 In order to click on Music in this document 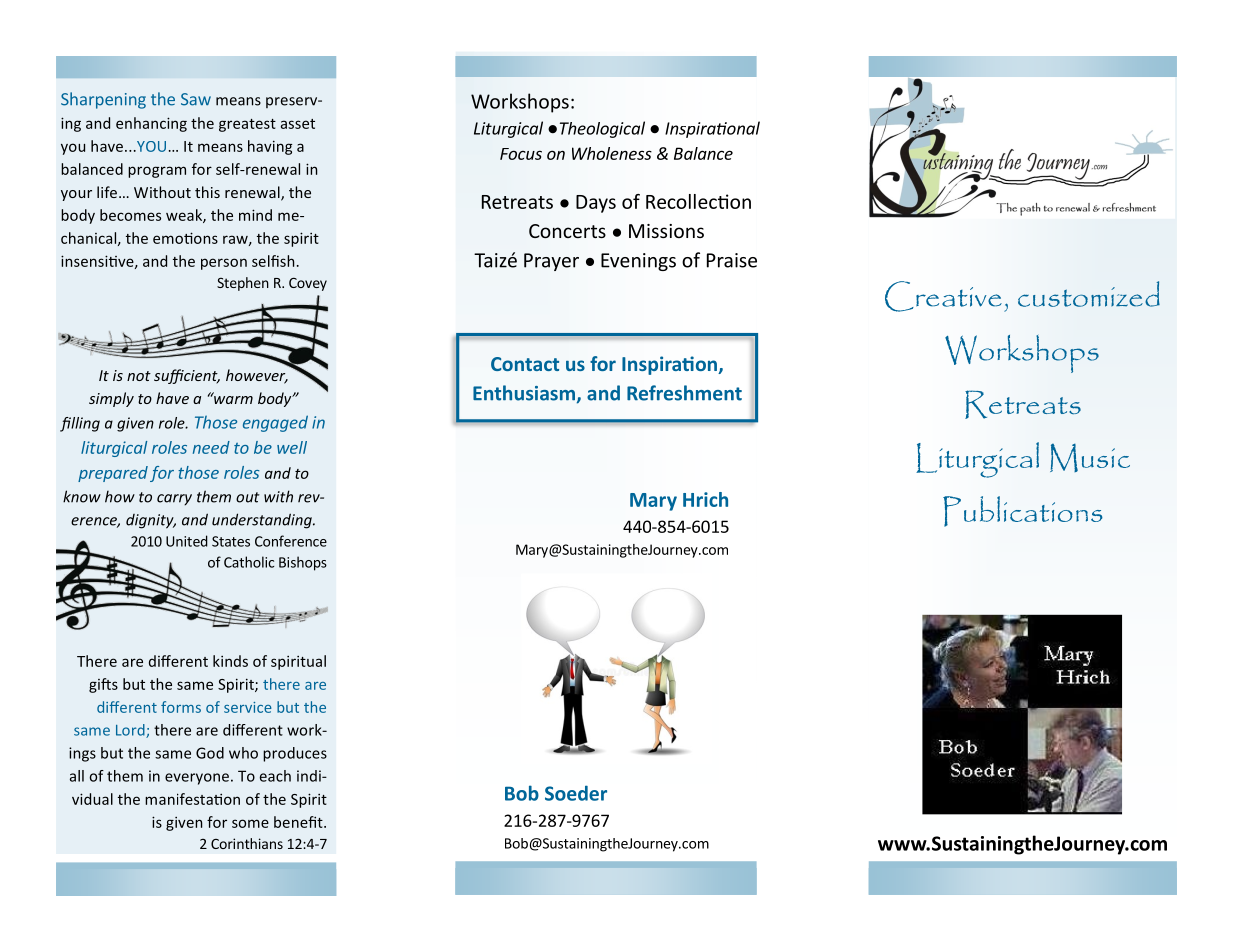, I will do `click(1090, 457)`.
